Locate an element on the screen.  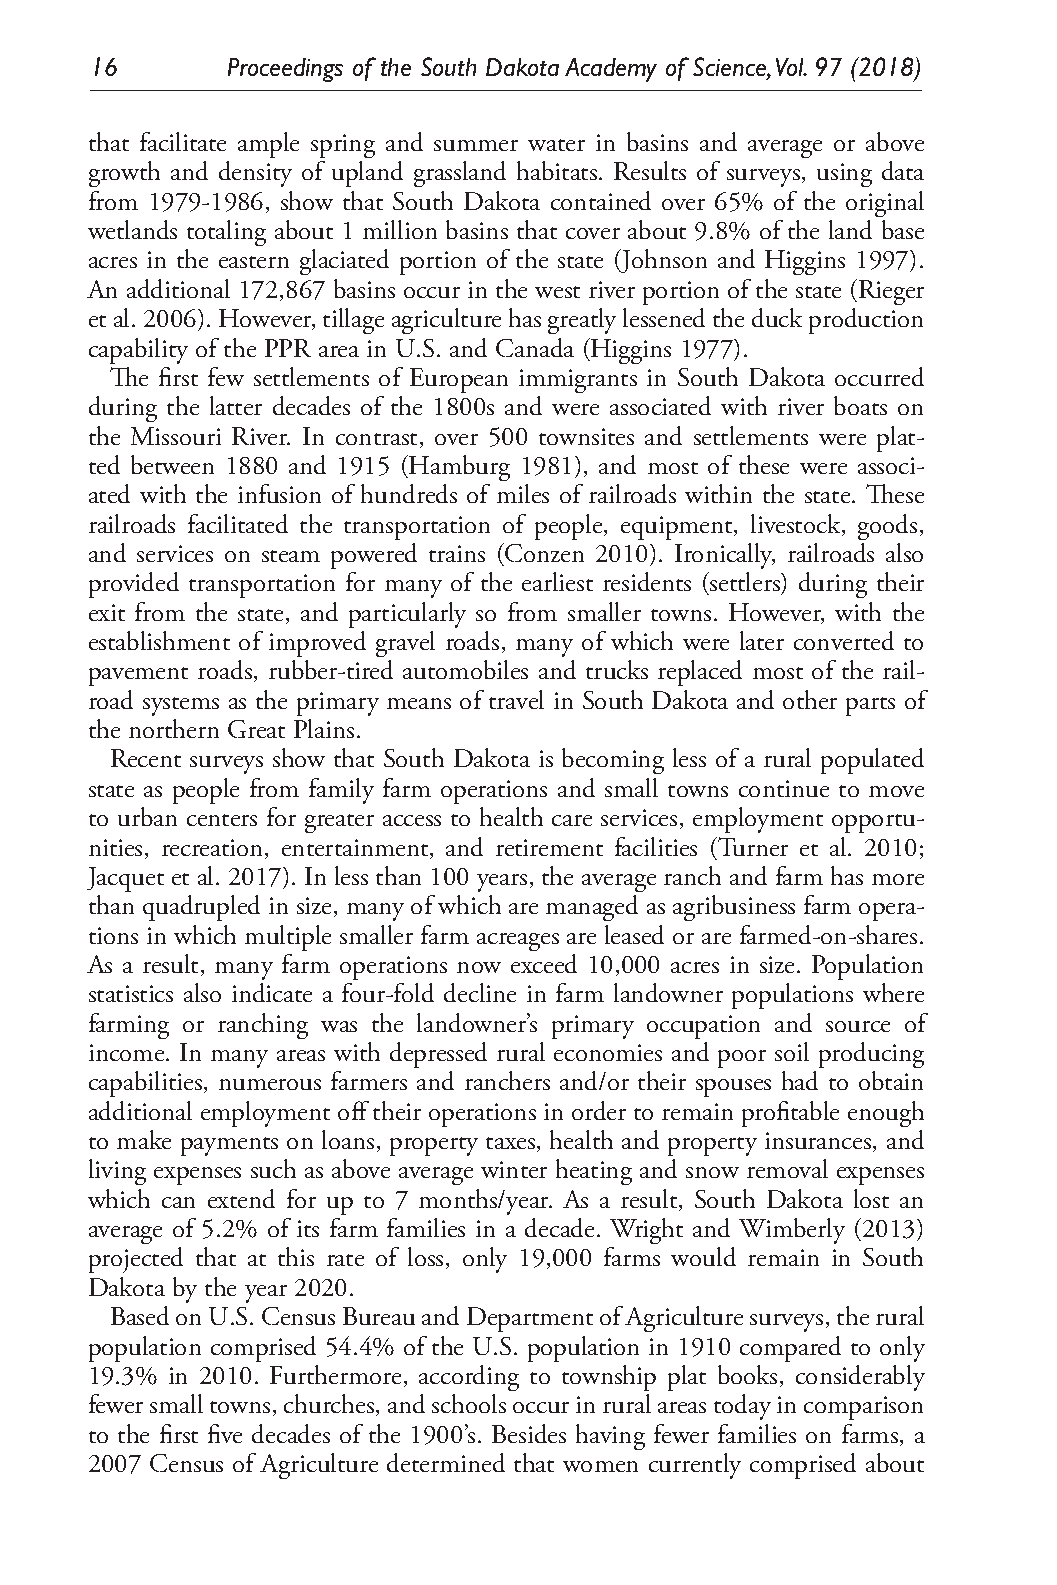
establishment is located at coordinates (159, 640).
